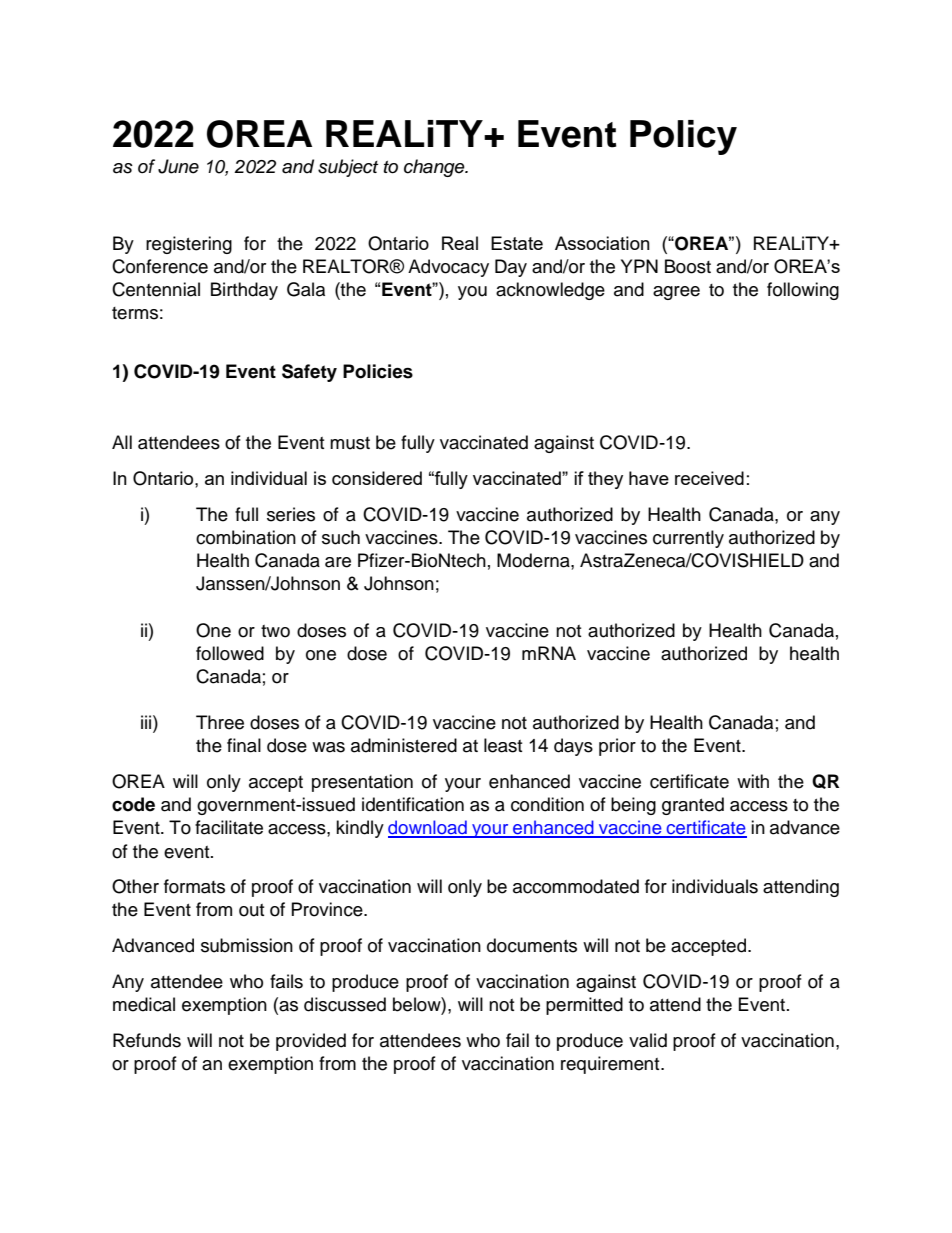 The width and height of the screenshot is (952, 1233). Describe the element at coordinates (428, 828) in the screenshot. I see `download` at that location.
